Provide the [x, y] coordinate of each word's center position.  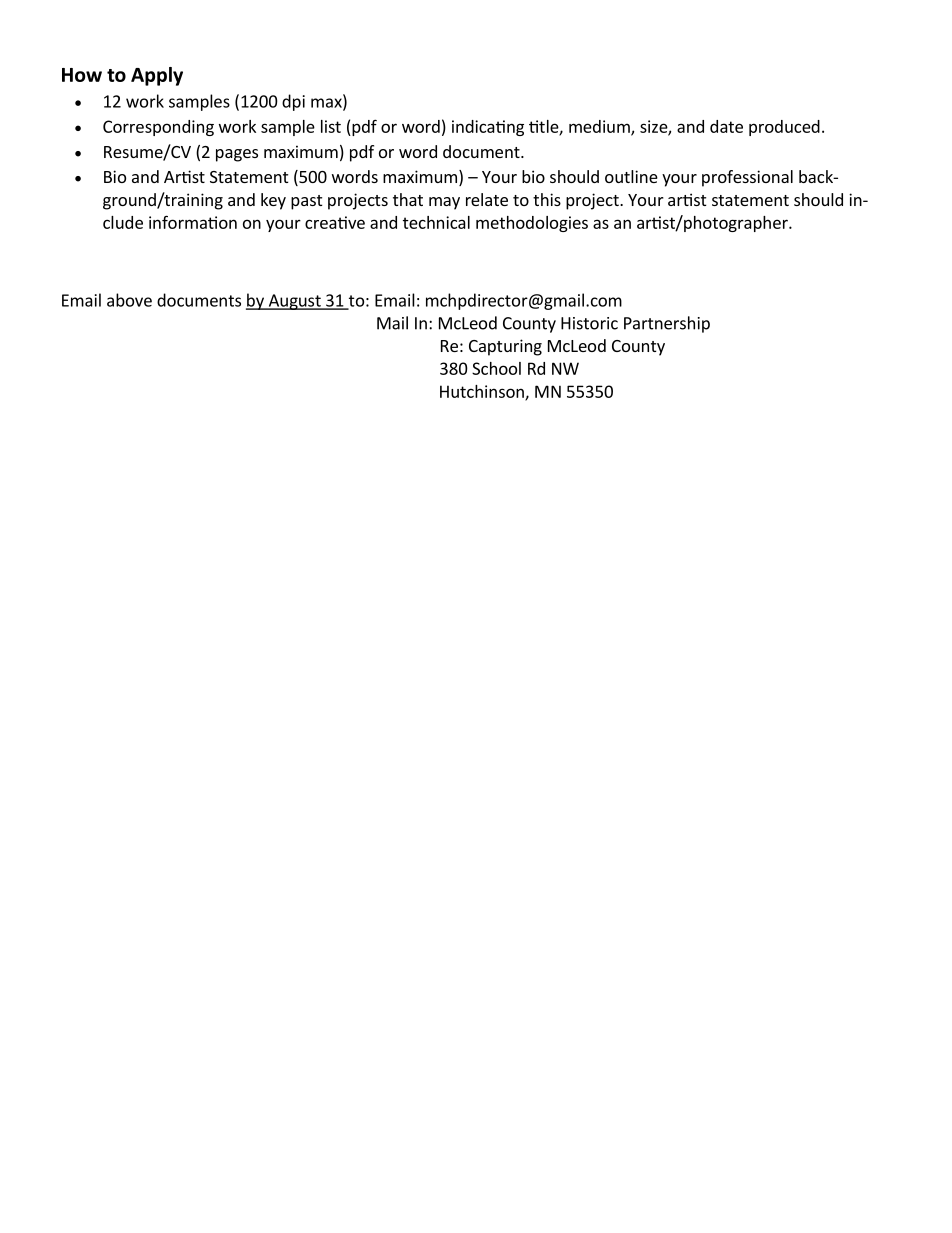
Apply [157, 76]
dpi [293, 102]
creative [335, 222]
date [726, 126]
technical [436, 222]
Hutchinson [483, 392]
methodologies [532, 224]
